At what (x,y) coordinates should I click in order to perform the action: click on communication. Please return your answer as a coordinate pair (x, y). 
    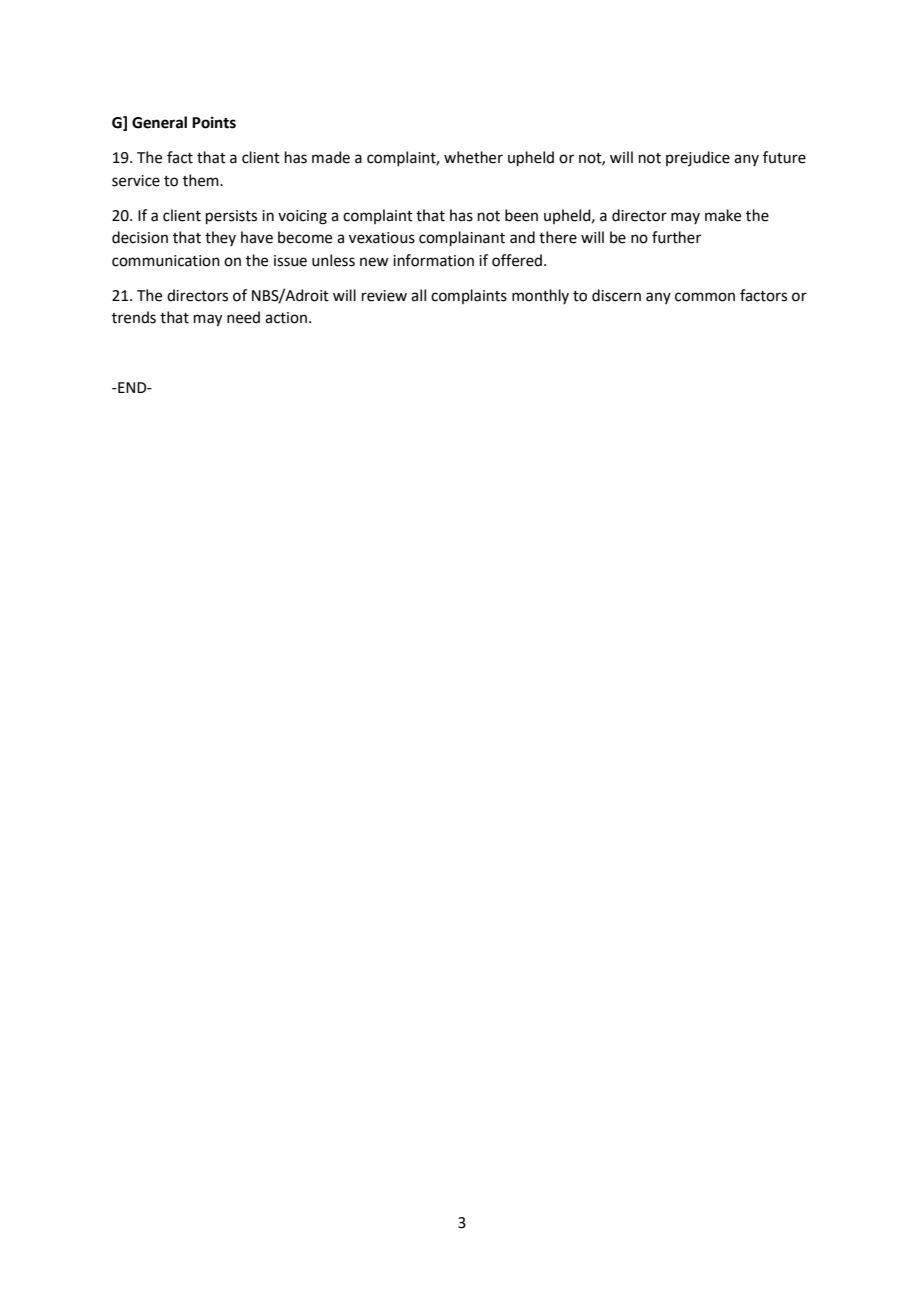
    Looking at the image, I should click on (166, 261).
